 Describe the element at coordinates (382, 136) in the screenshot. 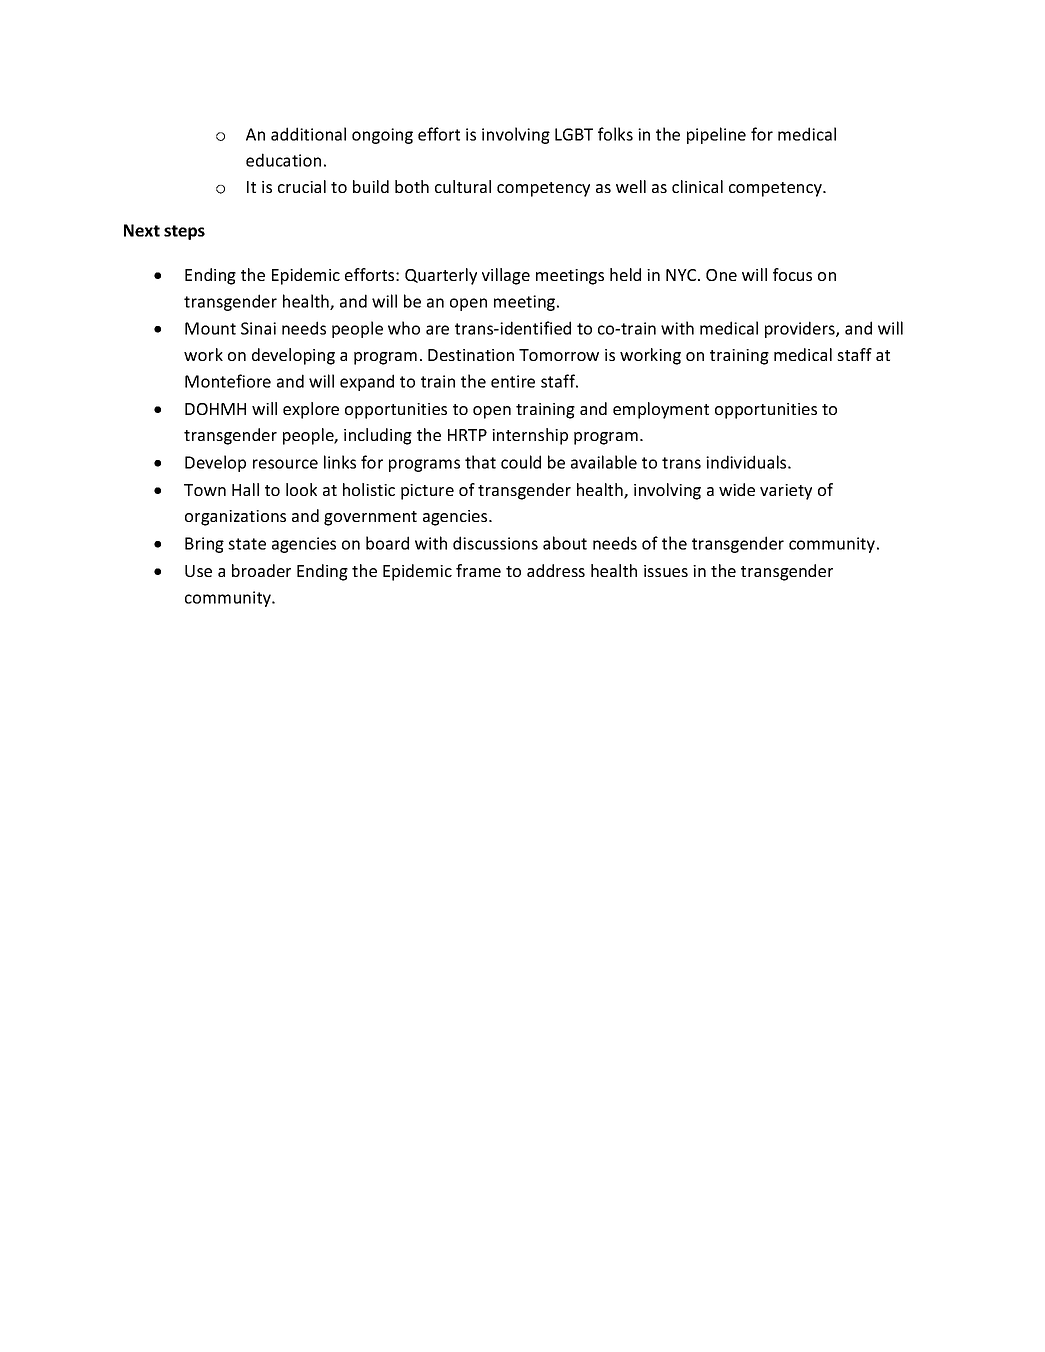

I see `ongoing` at that location.
